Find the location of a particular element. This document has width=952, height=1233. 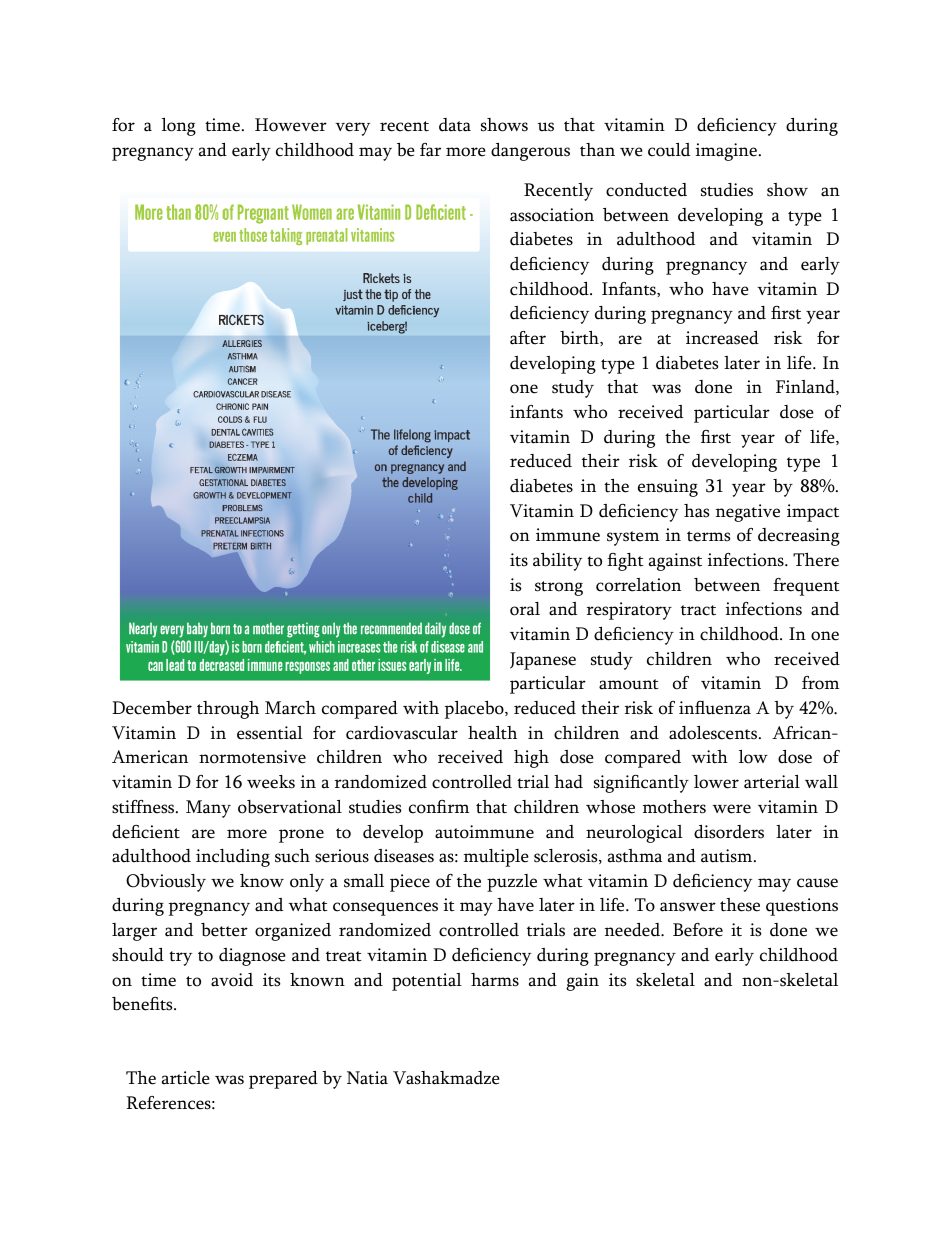

imagine is located at coordinates (726, 152).
